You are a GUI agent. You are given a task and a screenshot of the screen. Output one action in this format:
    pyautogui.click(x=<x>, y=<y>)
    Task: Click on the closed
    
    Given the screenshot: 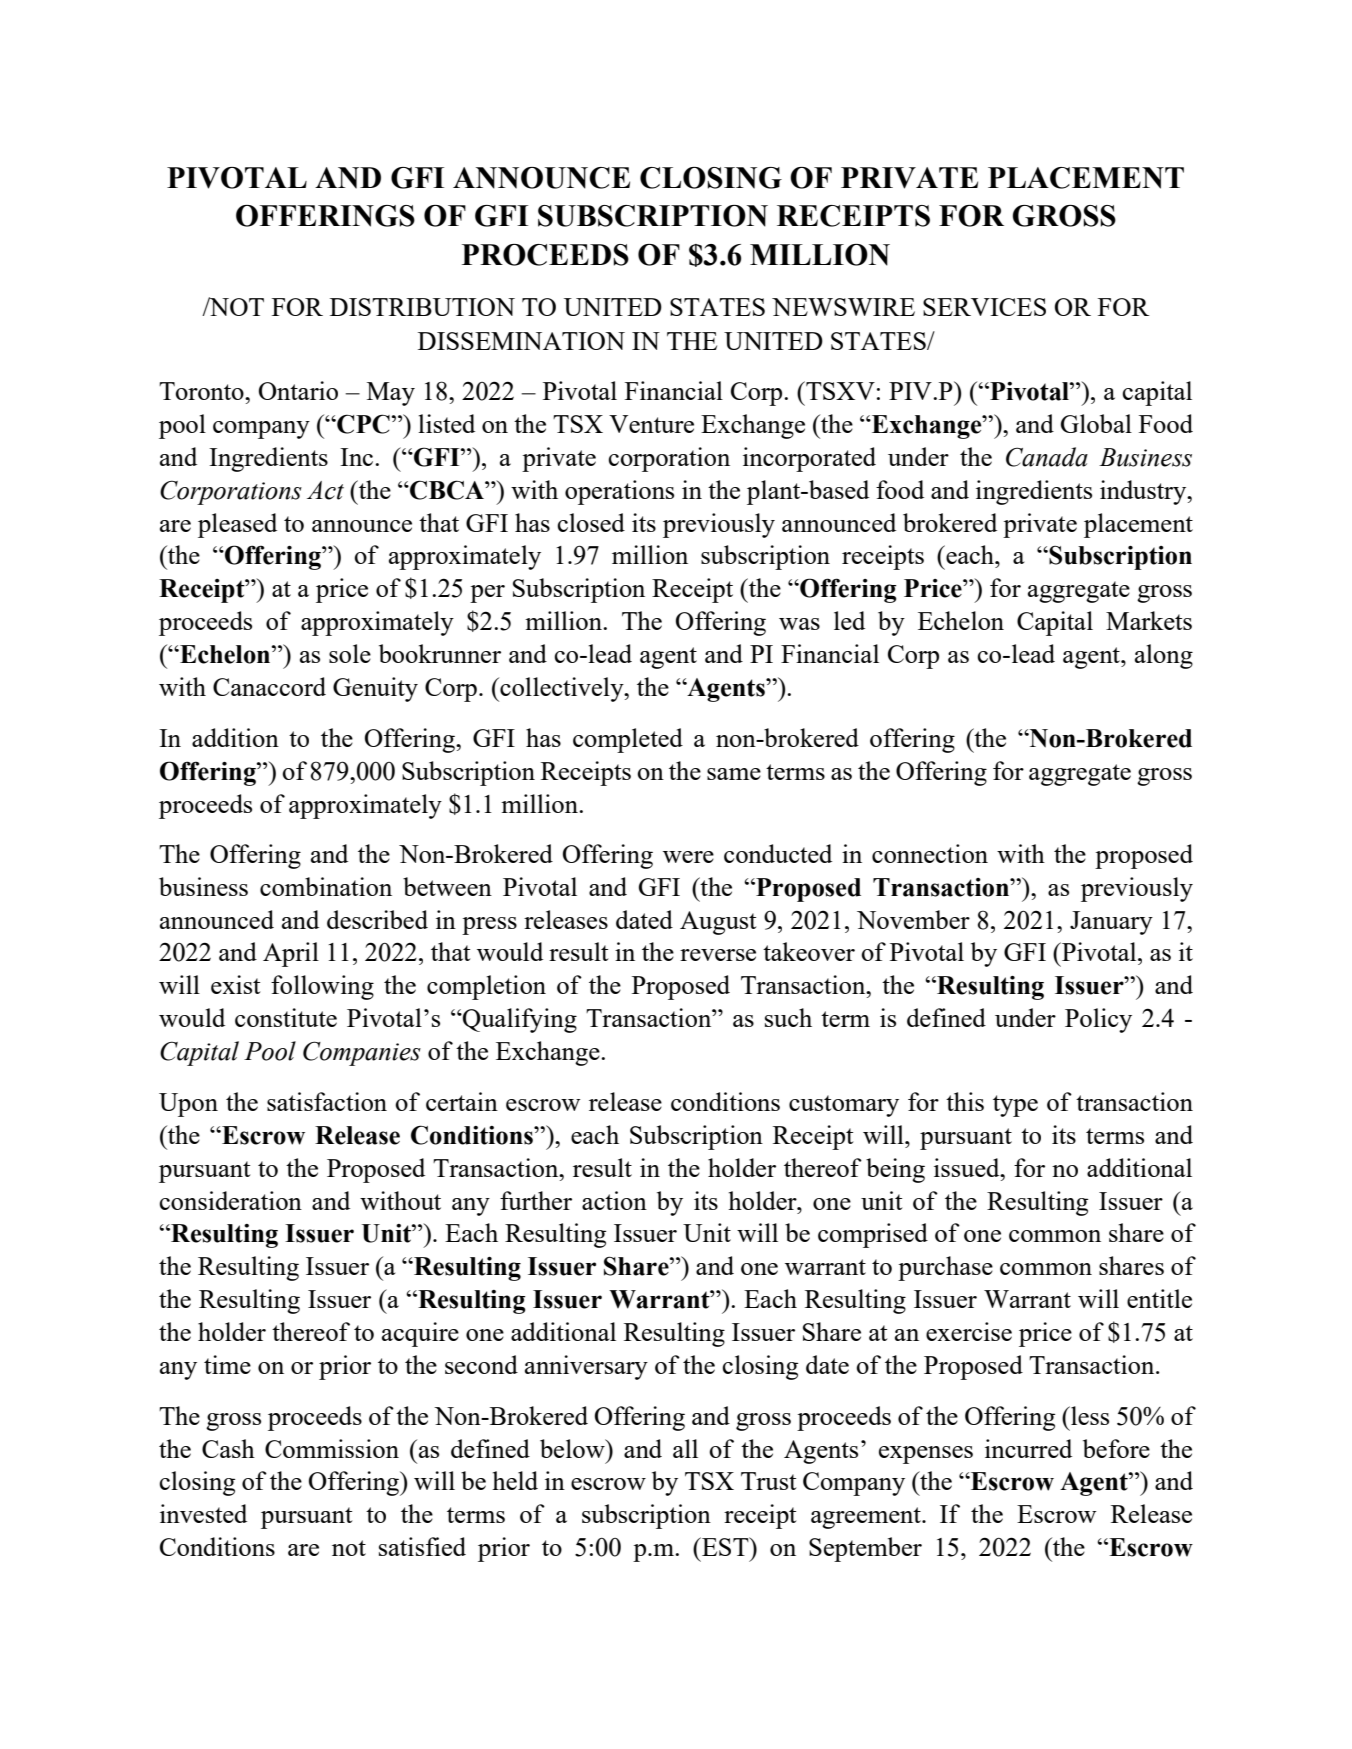 What is the action you would take?
    pyautogui.click(x=591, y=522)
